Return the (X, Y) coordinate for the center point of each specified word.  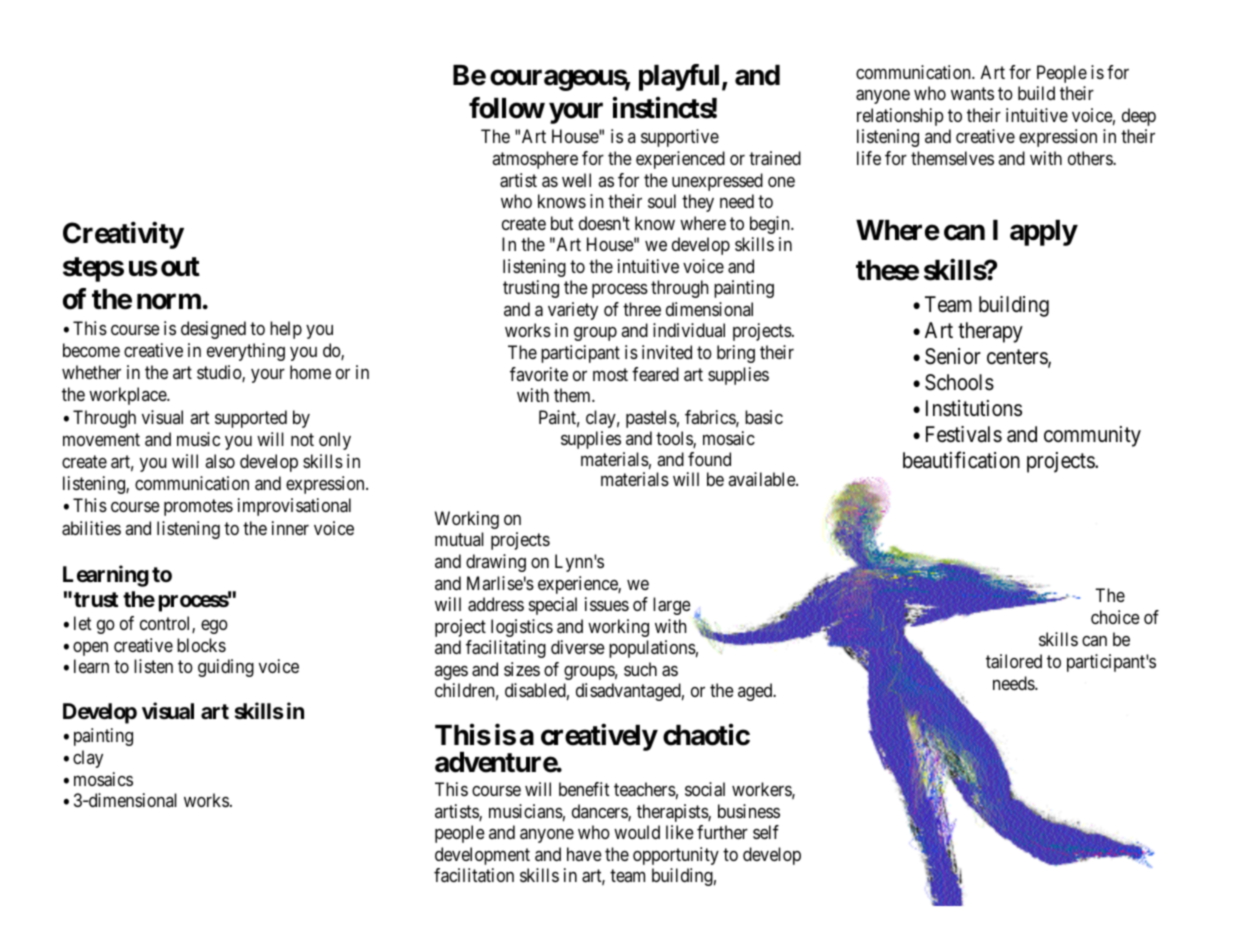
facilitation (474, 875)
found (709, 459)
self (766, 832)
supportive (680, 138)
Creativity (123, 235)
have (584, 854)
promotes (198, 508)
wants (972, 94)
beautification (961, 460)
